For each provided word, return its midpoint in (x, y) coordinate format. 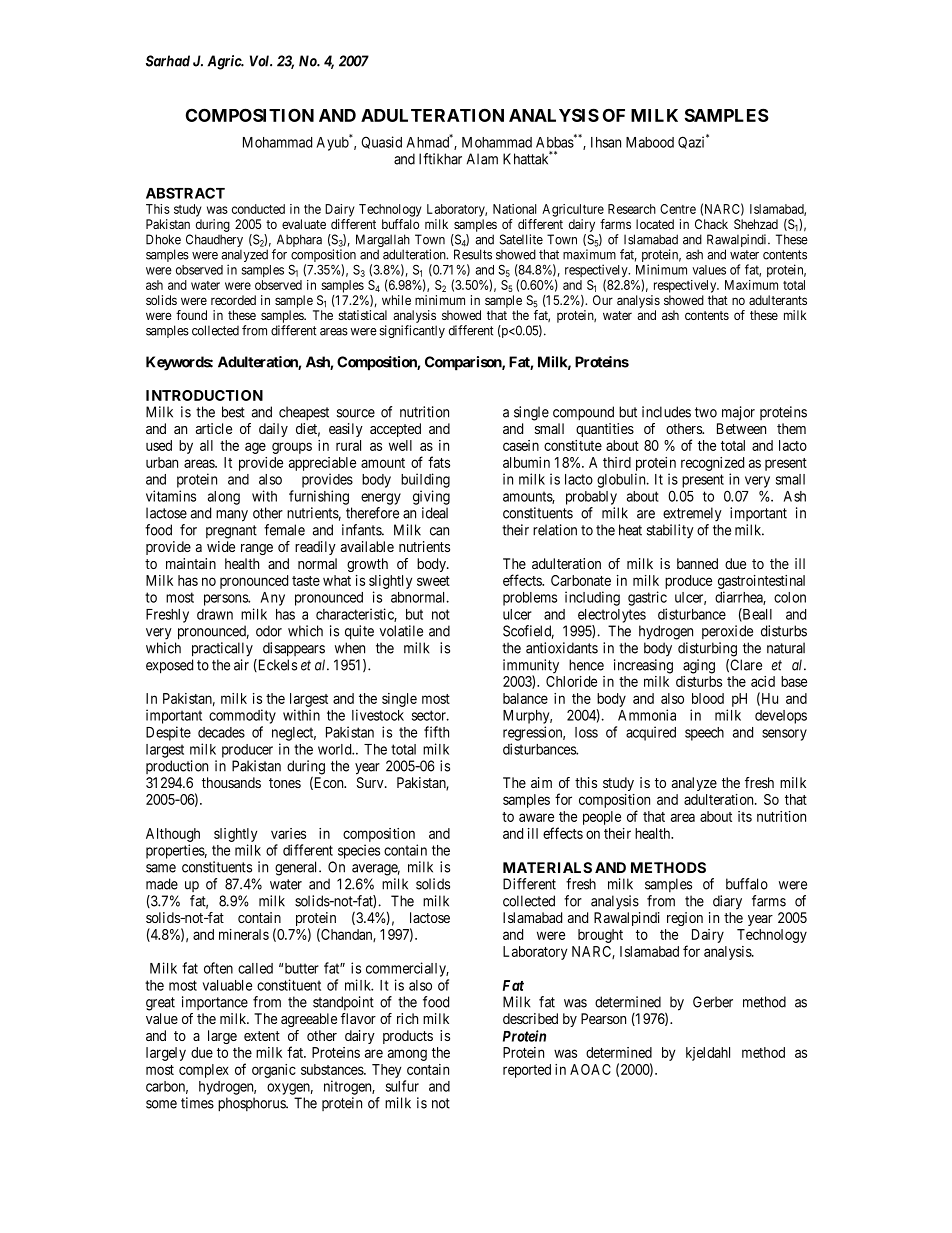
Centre (678, 209)
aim (541, 782)
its (745, 816)
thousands (231, 782)
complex (204, 1071)
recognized (712, 465)
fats (439, 462)
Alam (482, 159)
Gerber (713, 1002)
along (224, 498)
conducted (258, 209)
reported (527, 1071)
